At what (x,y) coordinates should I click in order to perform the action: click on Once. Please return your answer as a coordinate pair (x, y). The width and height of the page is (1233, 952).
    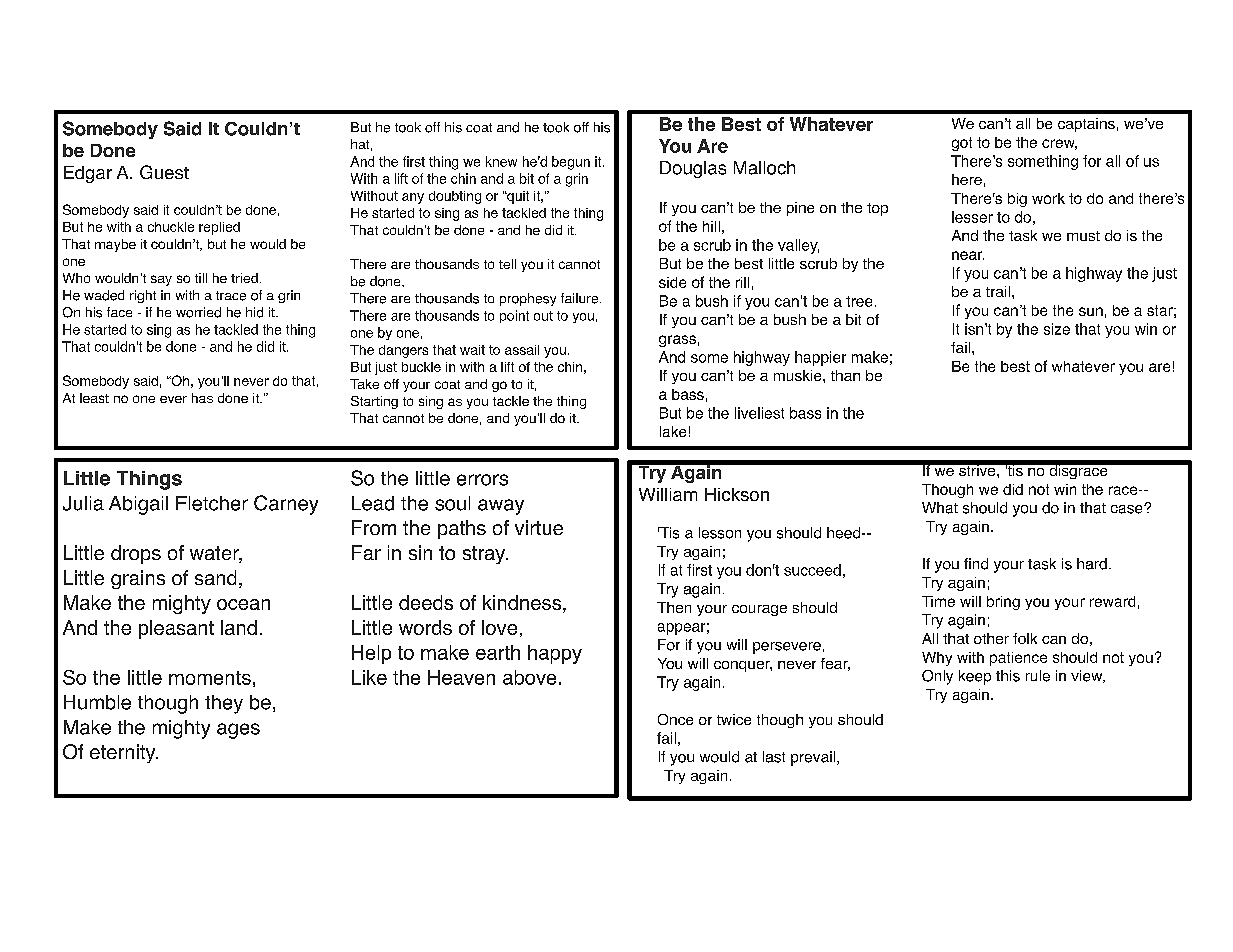
    Looking at the image, I should click on (675, 719).
